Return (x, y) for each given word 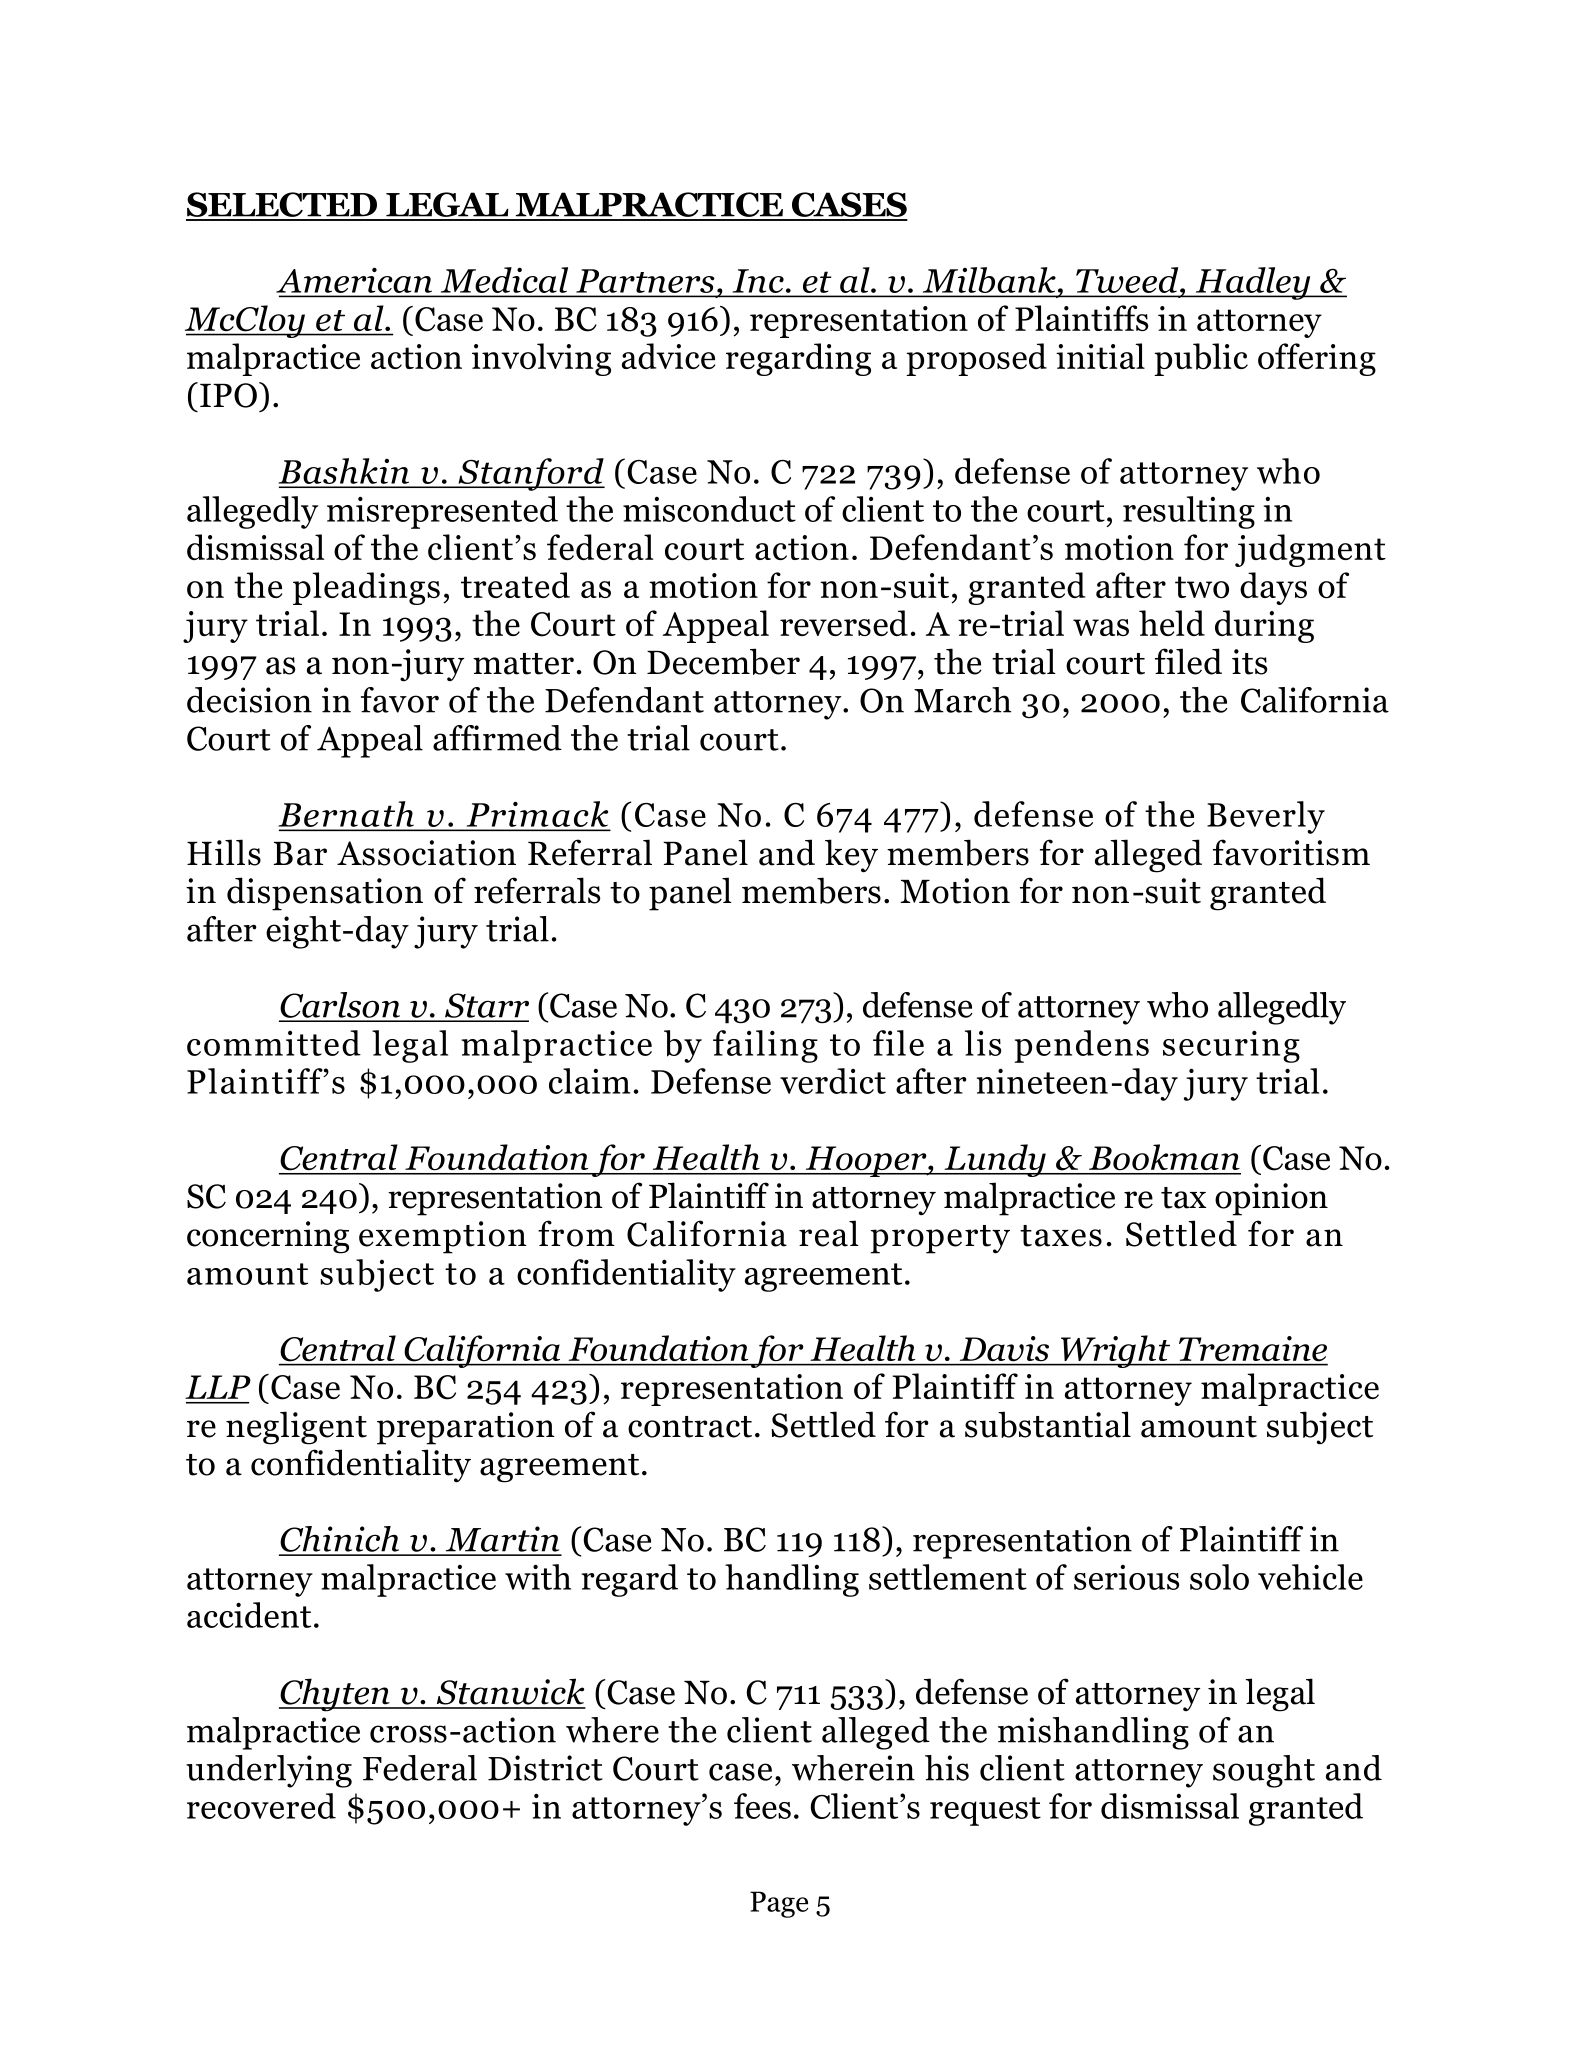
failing (765, 1046)
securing (1231, 1046)
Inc (758, 281)
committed (274, 1043)
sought (1264, 1771)
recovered (261, 1806)
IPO (228, 395)
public (1201, 359)
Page (779, 1904)
